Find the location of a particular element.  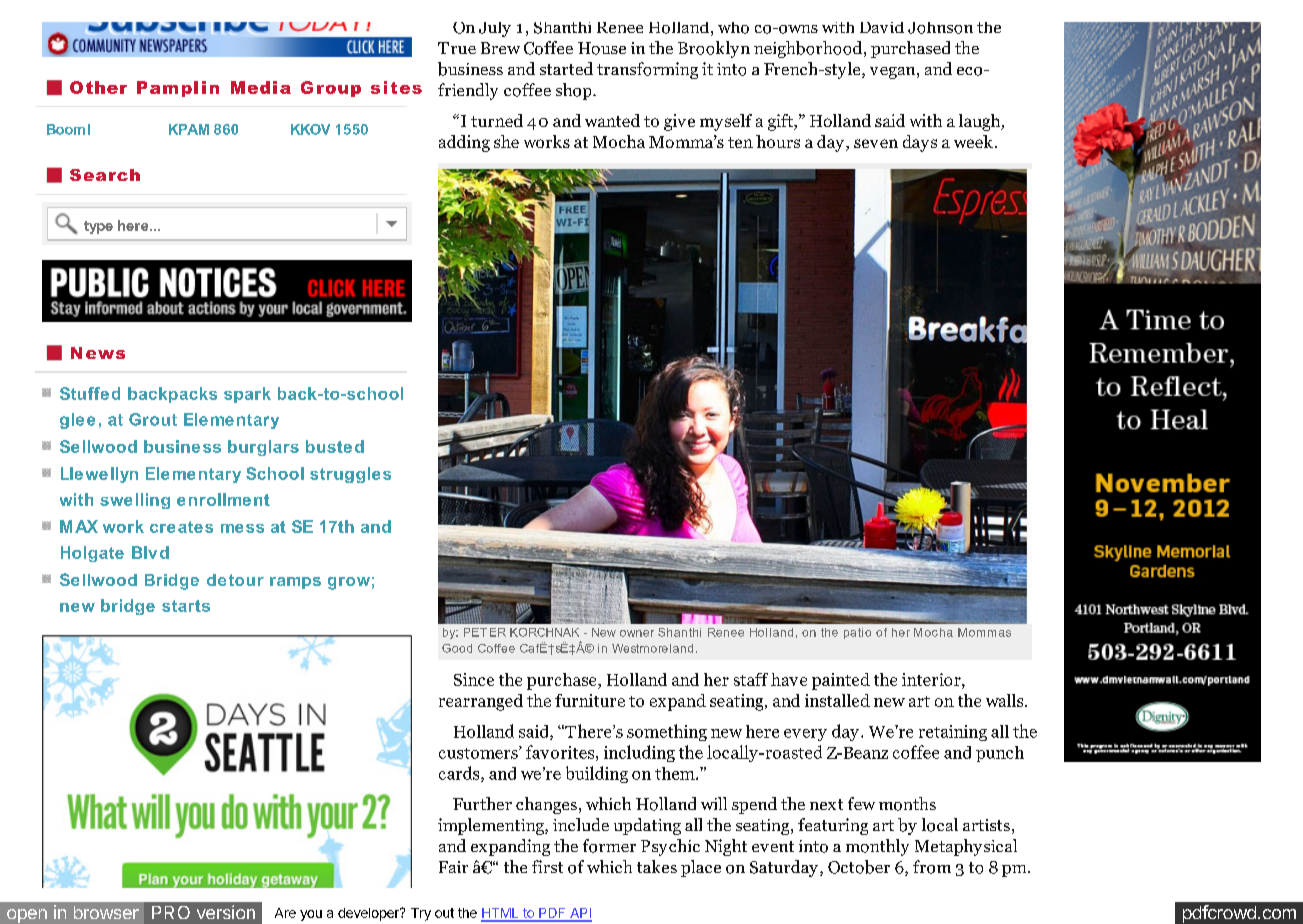

type is located at coordinates (98, 227).
